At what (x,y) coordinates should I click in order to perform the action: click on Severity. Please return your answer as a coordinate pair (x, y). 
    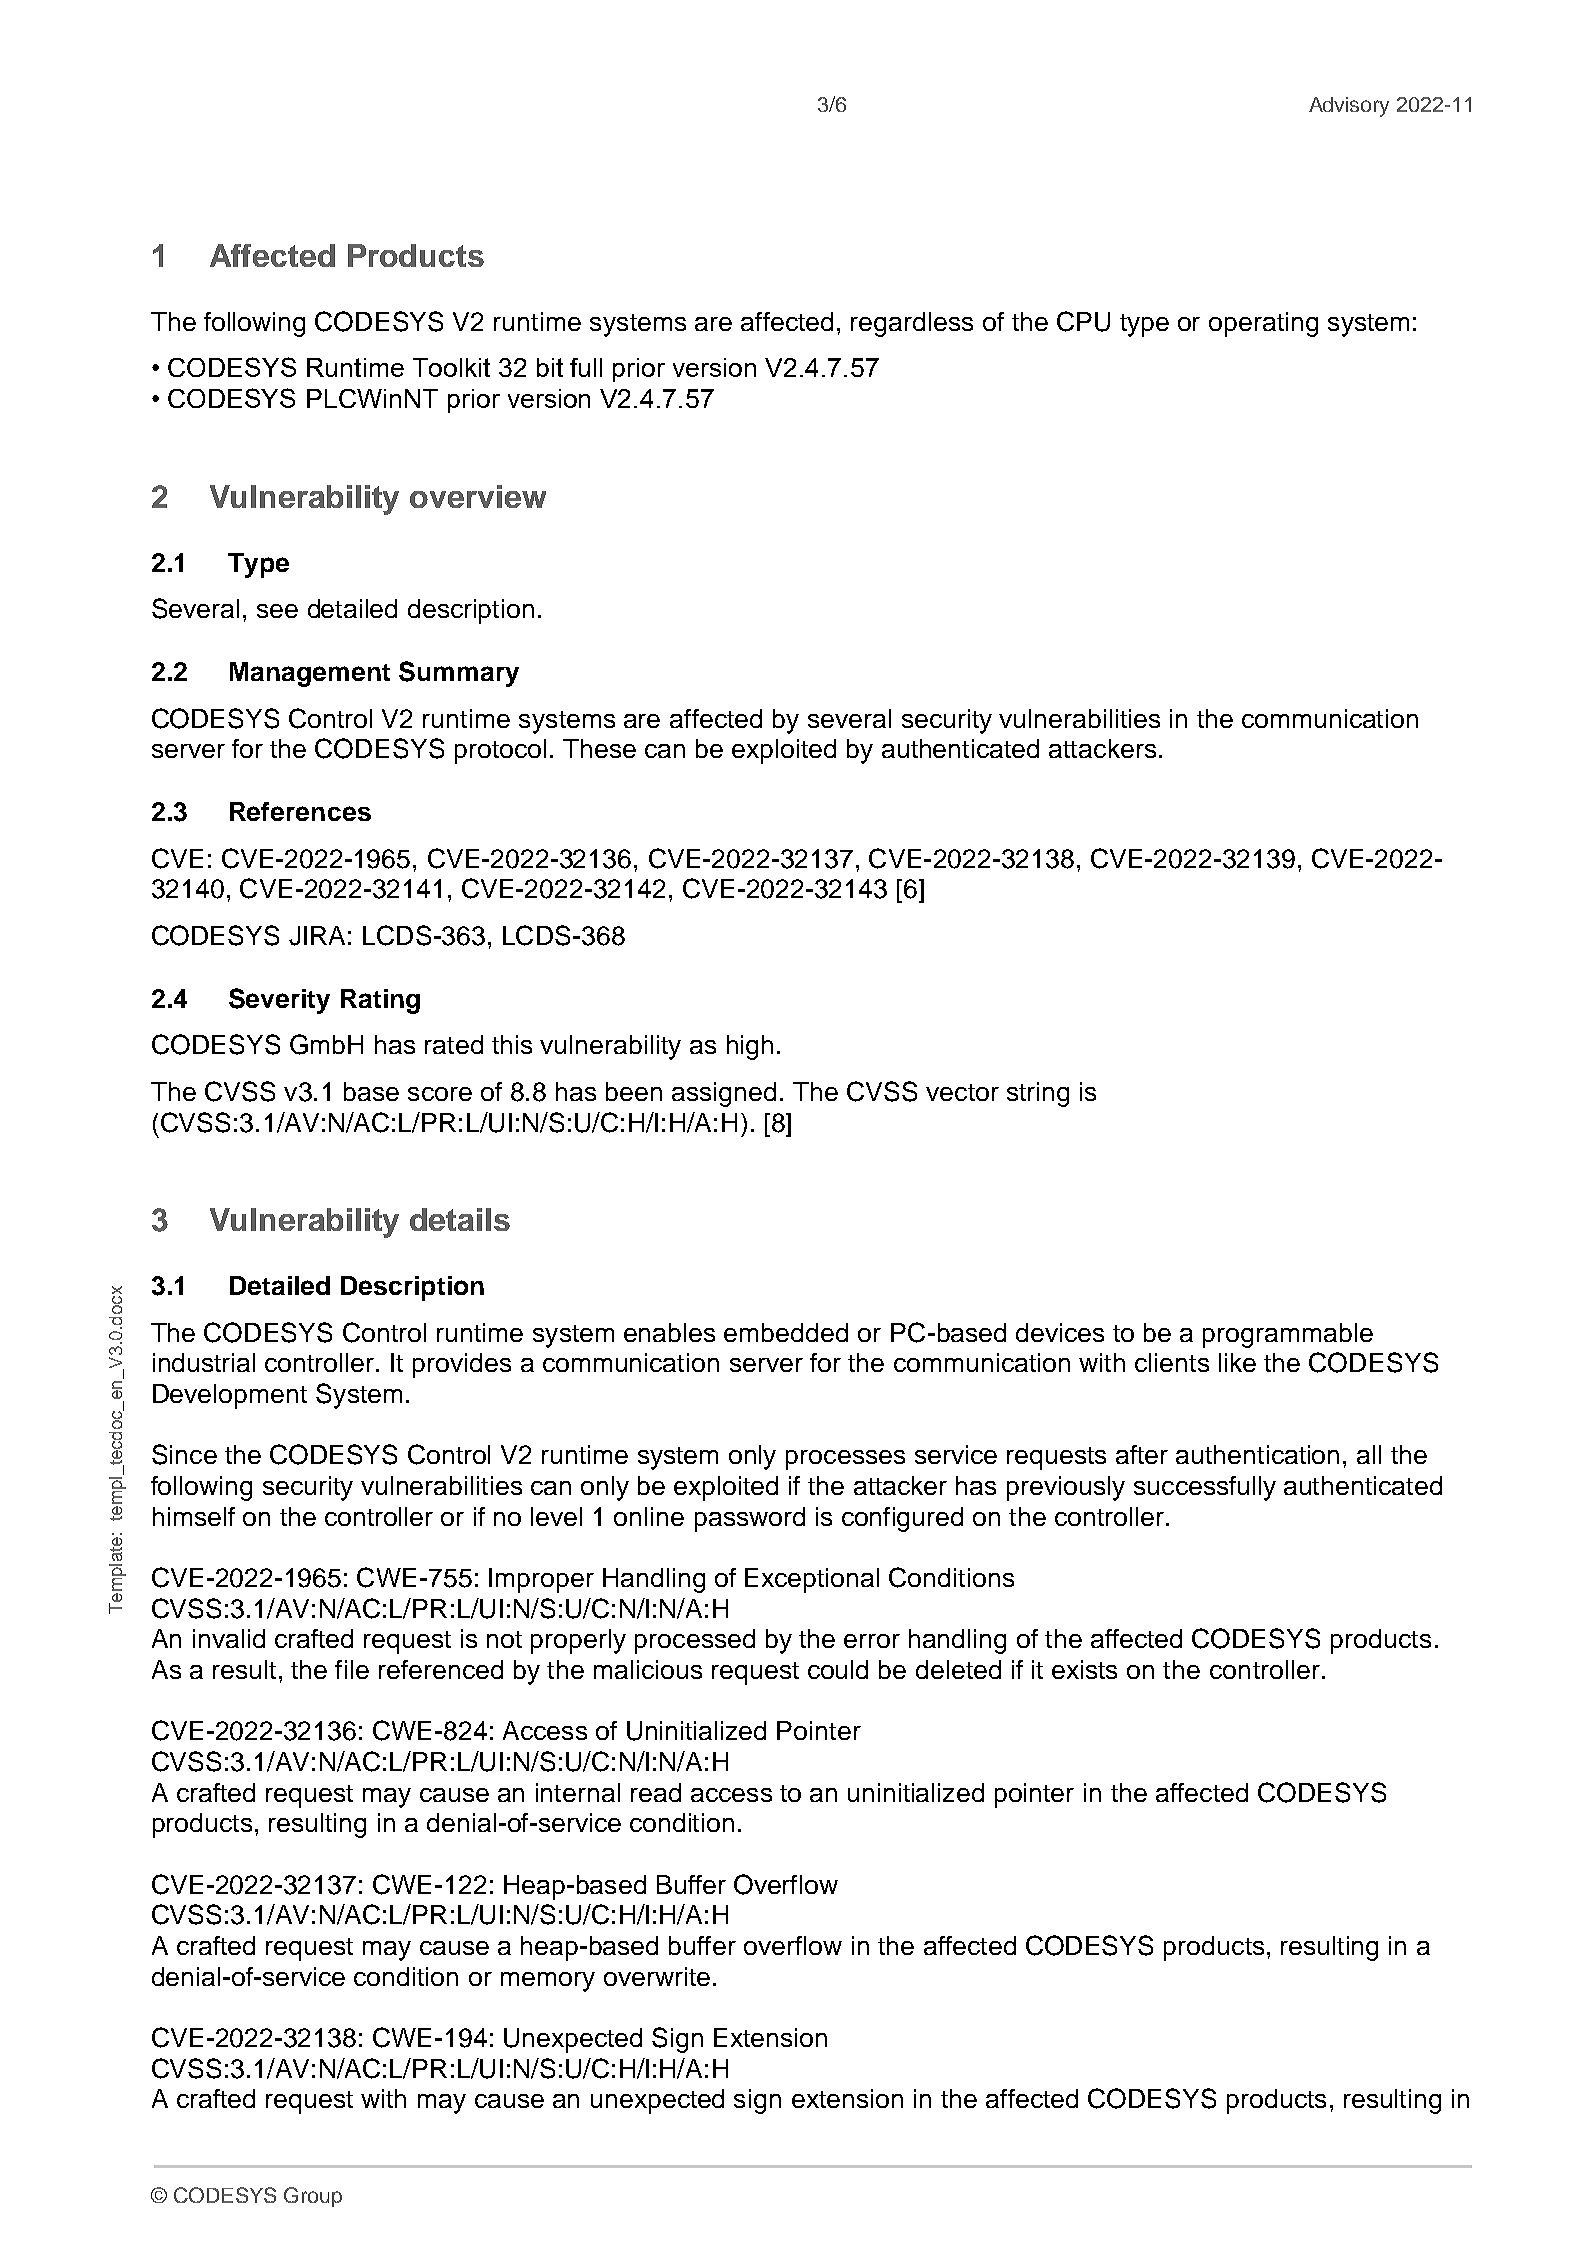
    Looking at the image, I should click on (279, 1001).
